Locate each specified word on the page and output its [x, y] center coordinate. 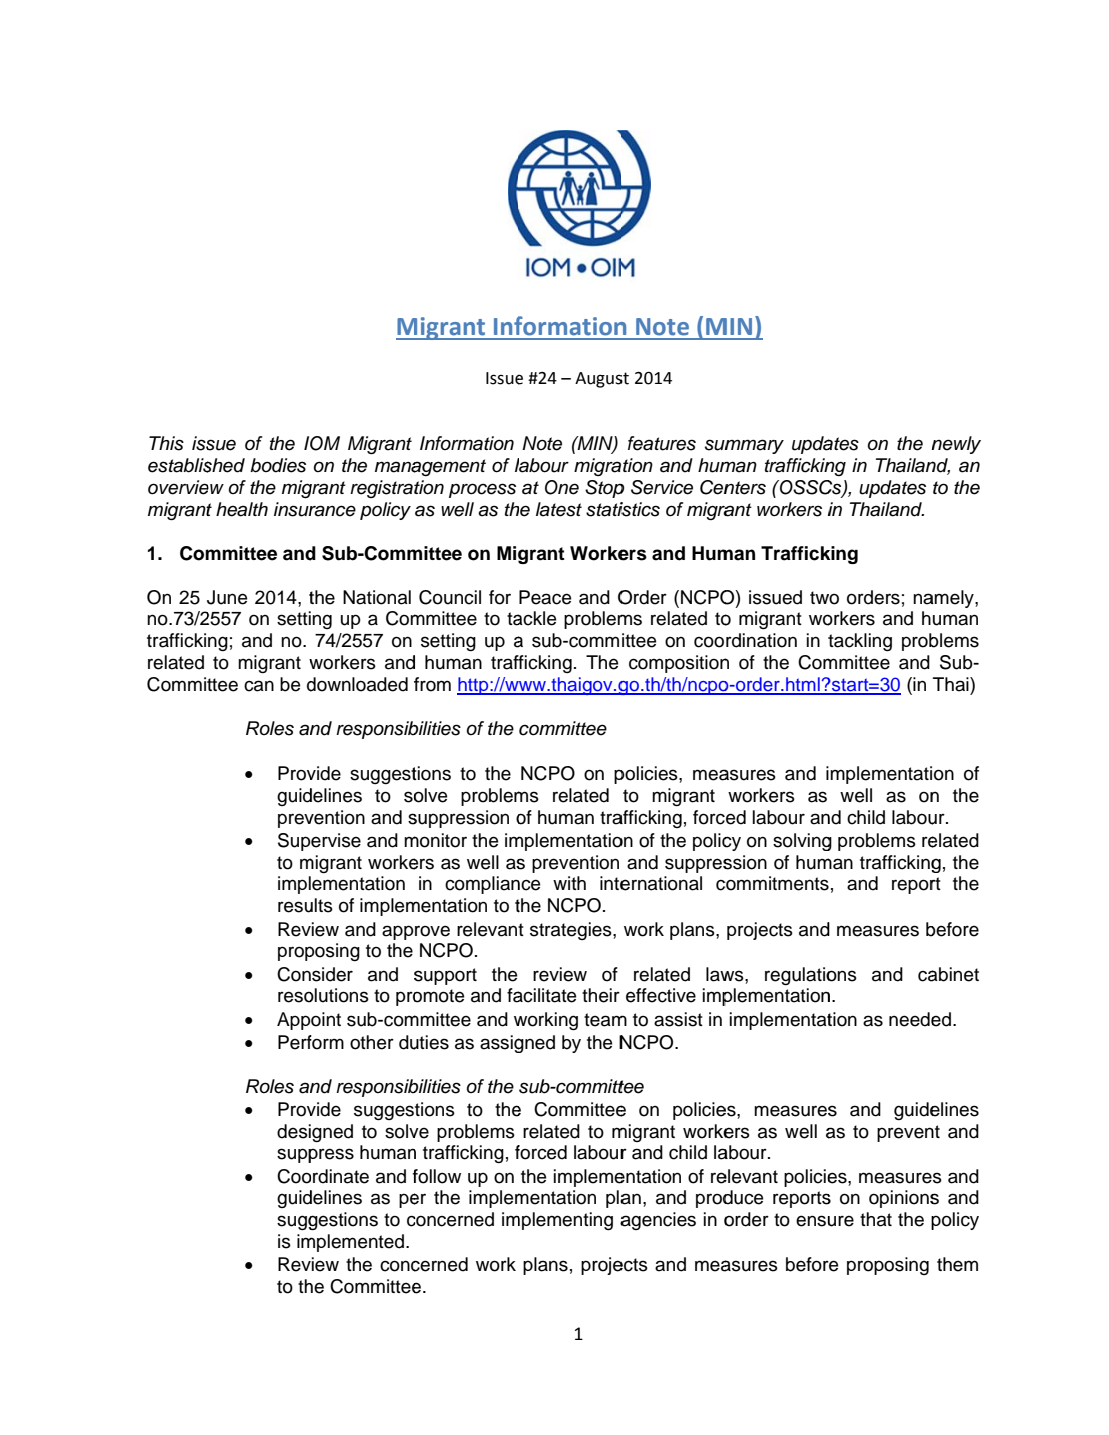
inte [615, 883]
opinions [904, 1199]
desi [294, 1131]
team [605, 1020]
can [259, 686]
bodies [278, 465]
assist [678, 1019]
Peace [545, 597]
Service [662, 487]
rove [432, 931]
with [569, 883]
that [876, 1219]
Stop [604, 489]
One [562, 487]
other [372, 1042]
